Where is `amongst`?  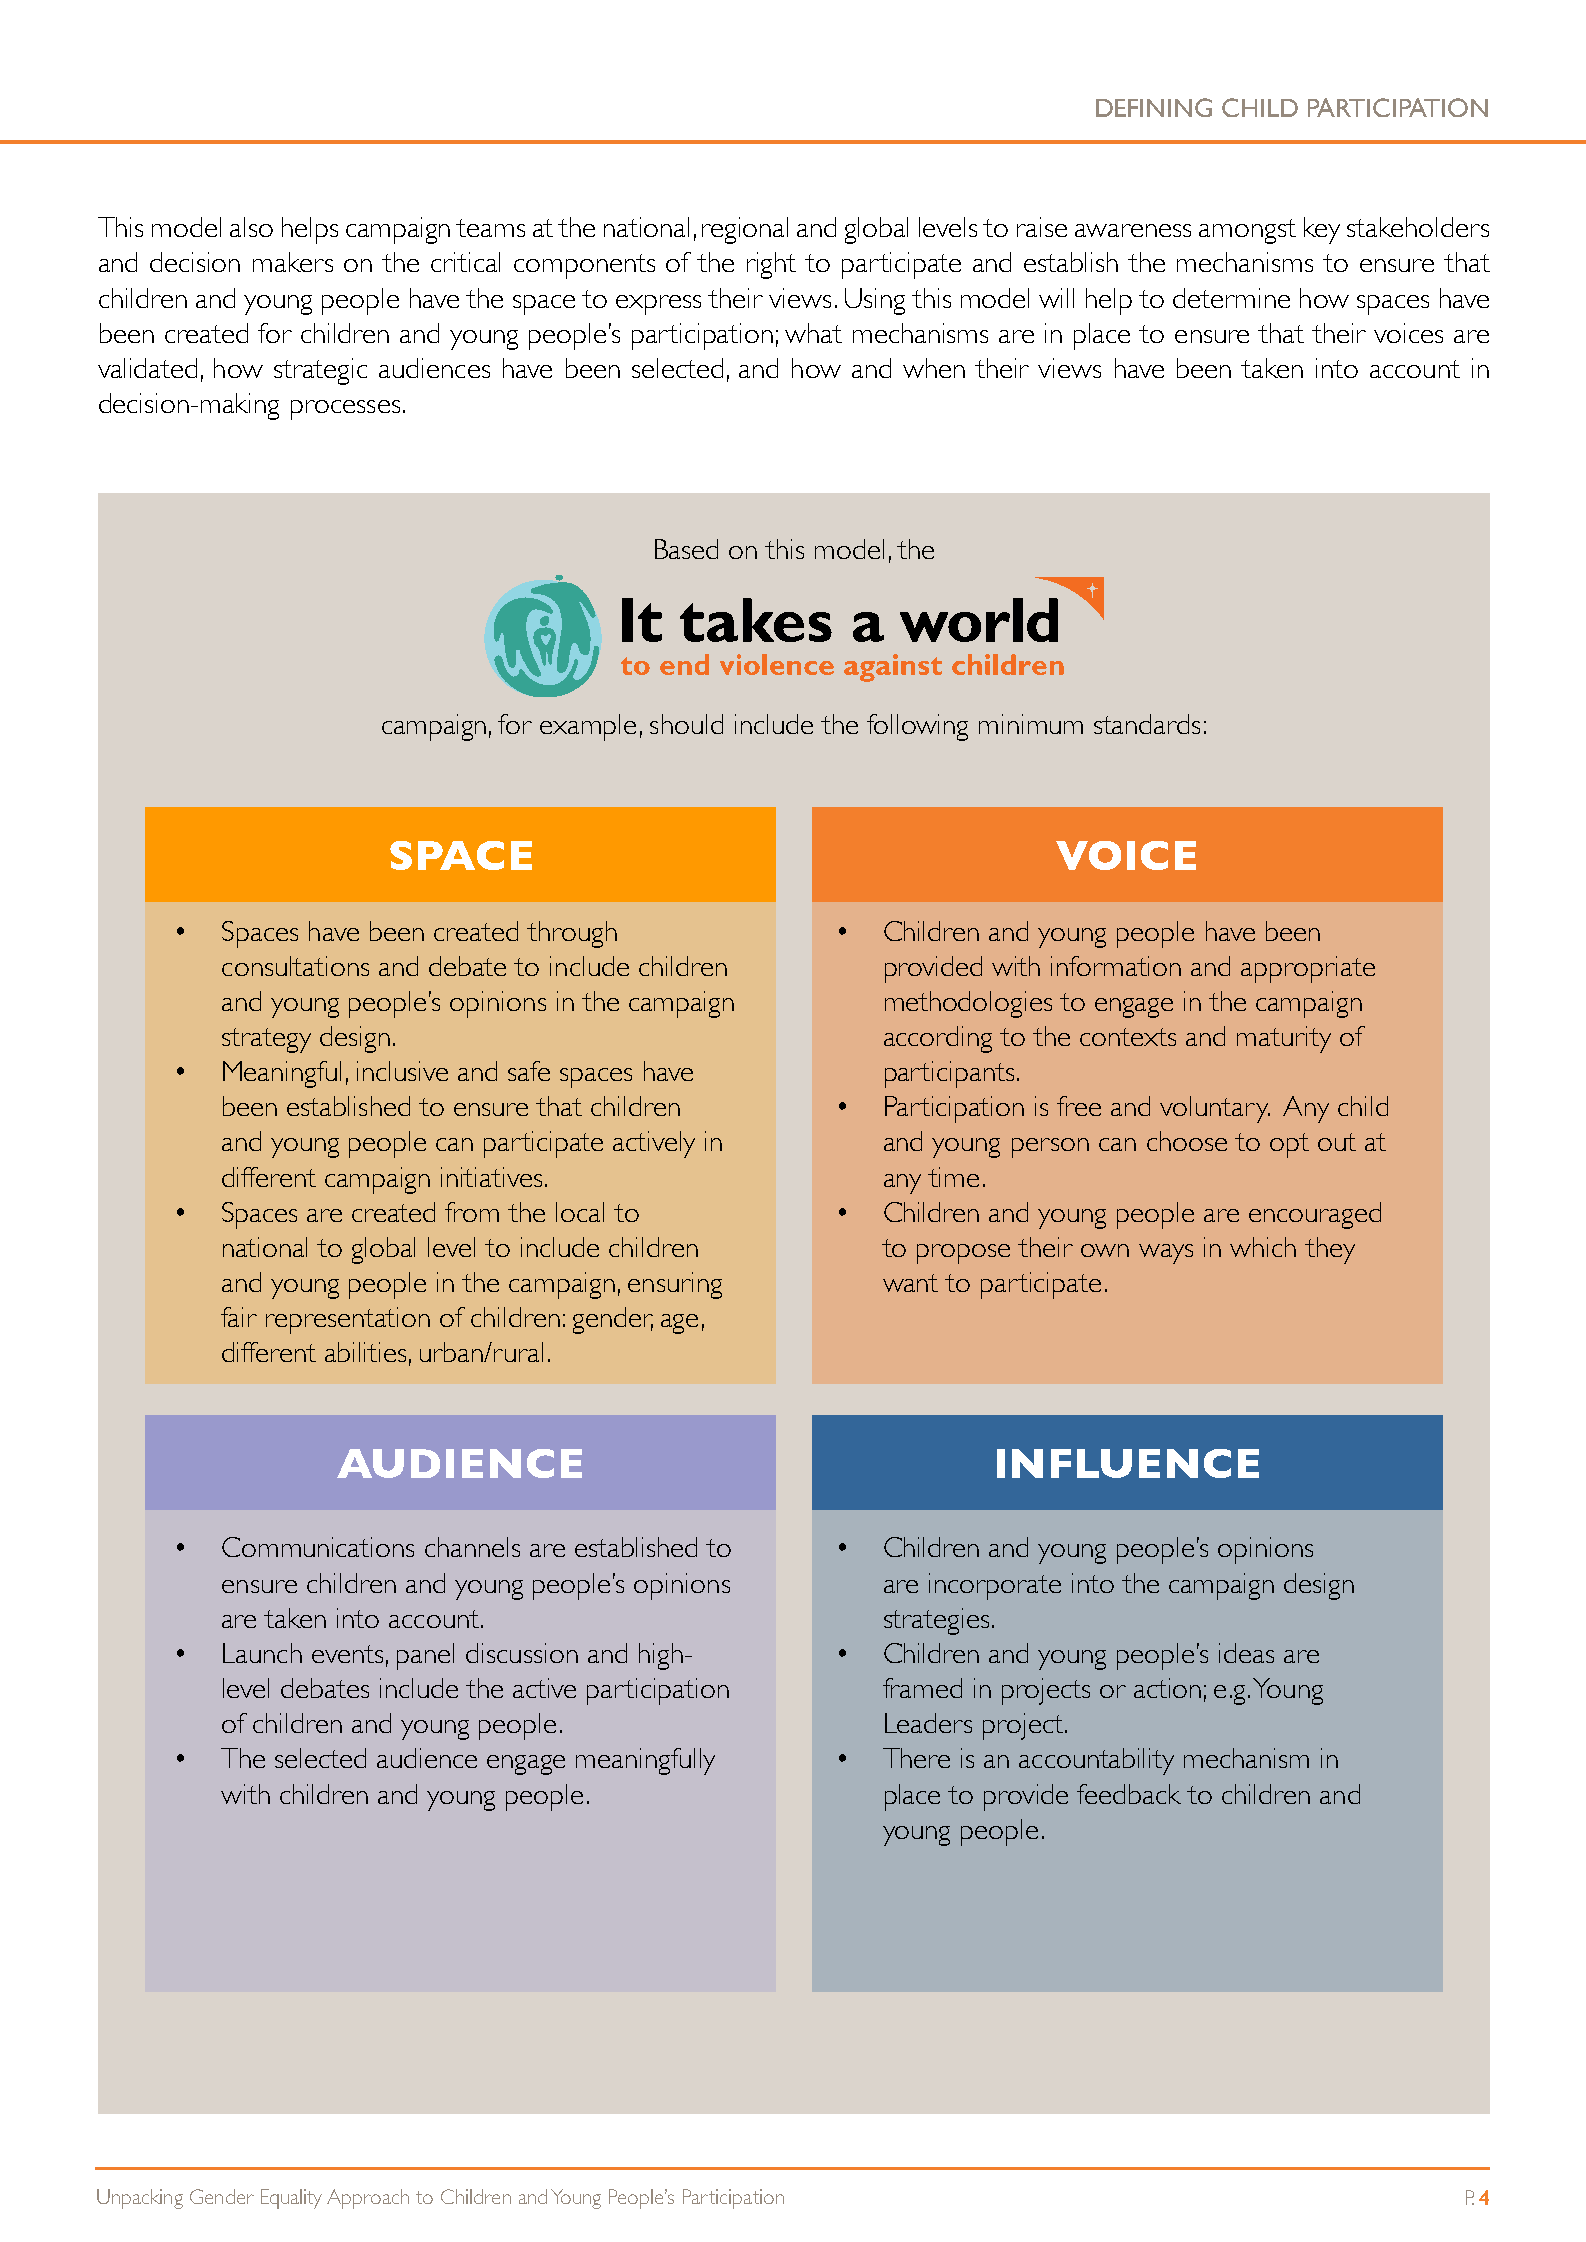
amongst is located at coordinates (1247, 231).
